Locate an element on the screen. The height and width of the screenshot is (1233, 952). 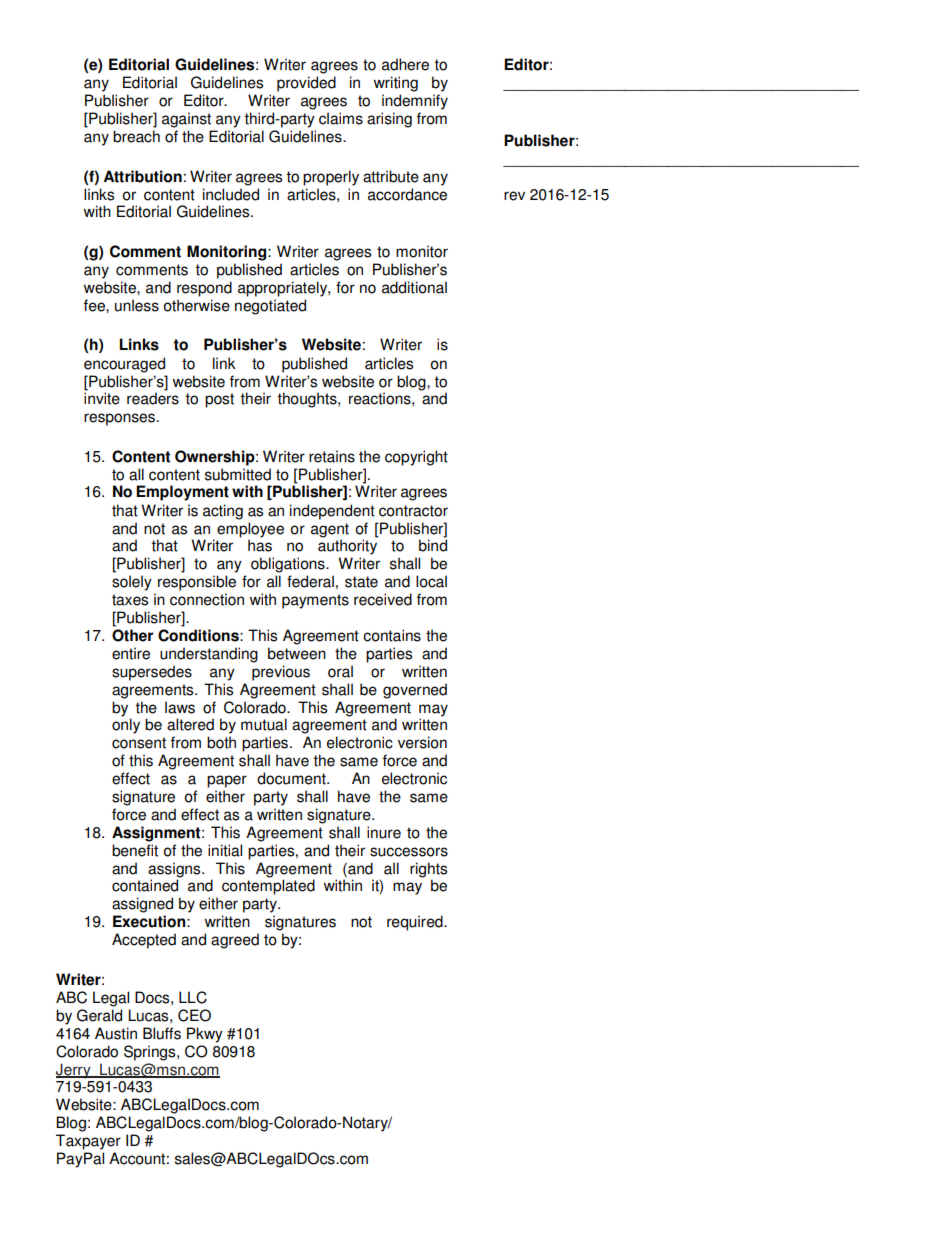
benefit is located at coordinates (135, 850).
